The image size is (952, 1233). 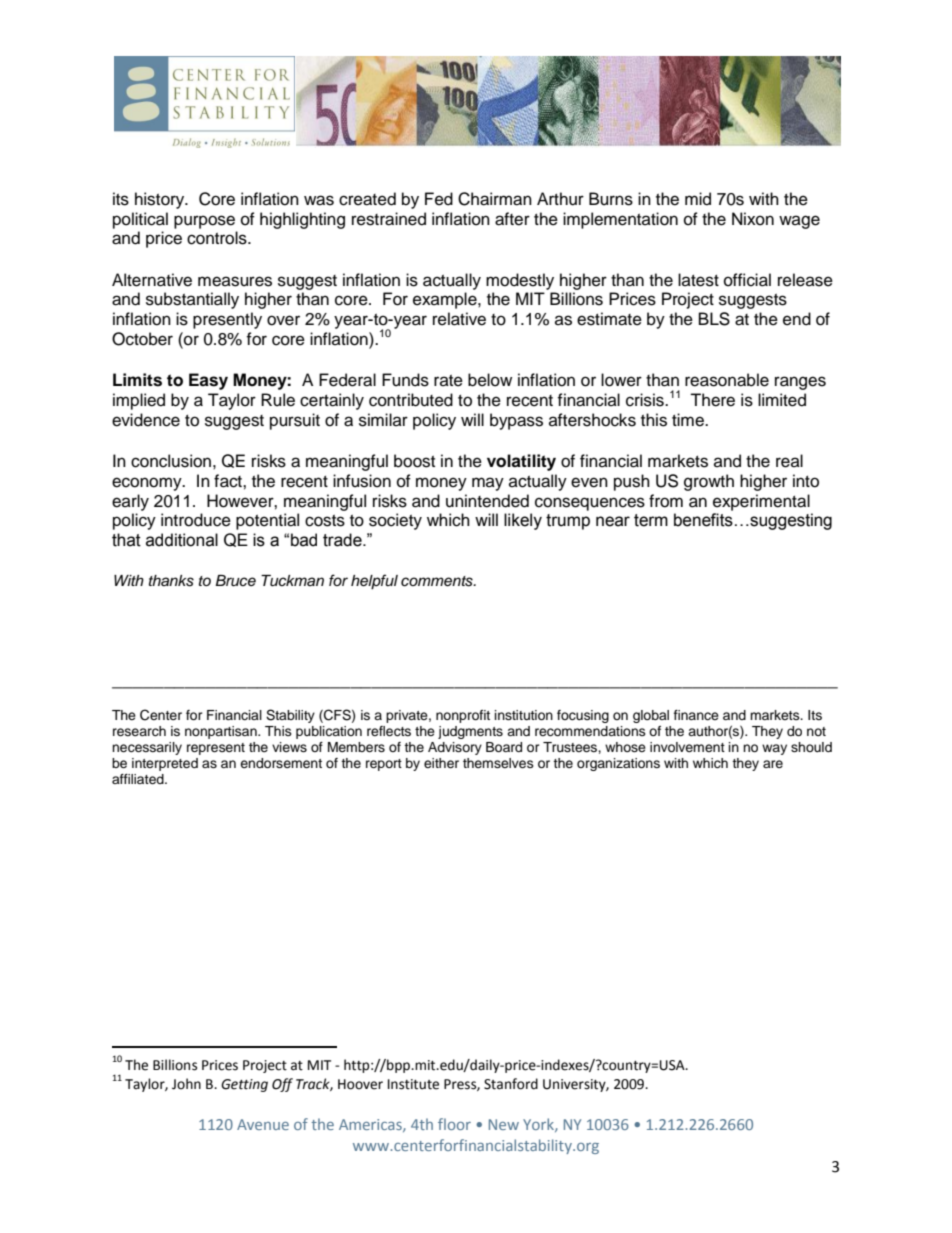 I want to click on Chairman, so click(x=495, y=199).
